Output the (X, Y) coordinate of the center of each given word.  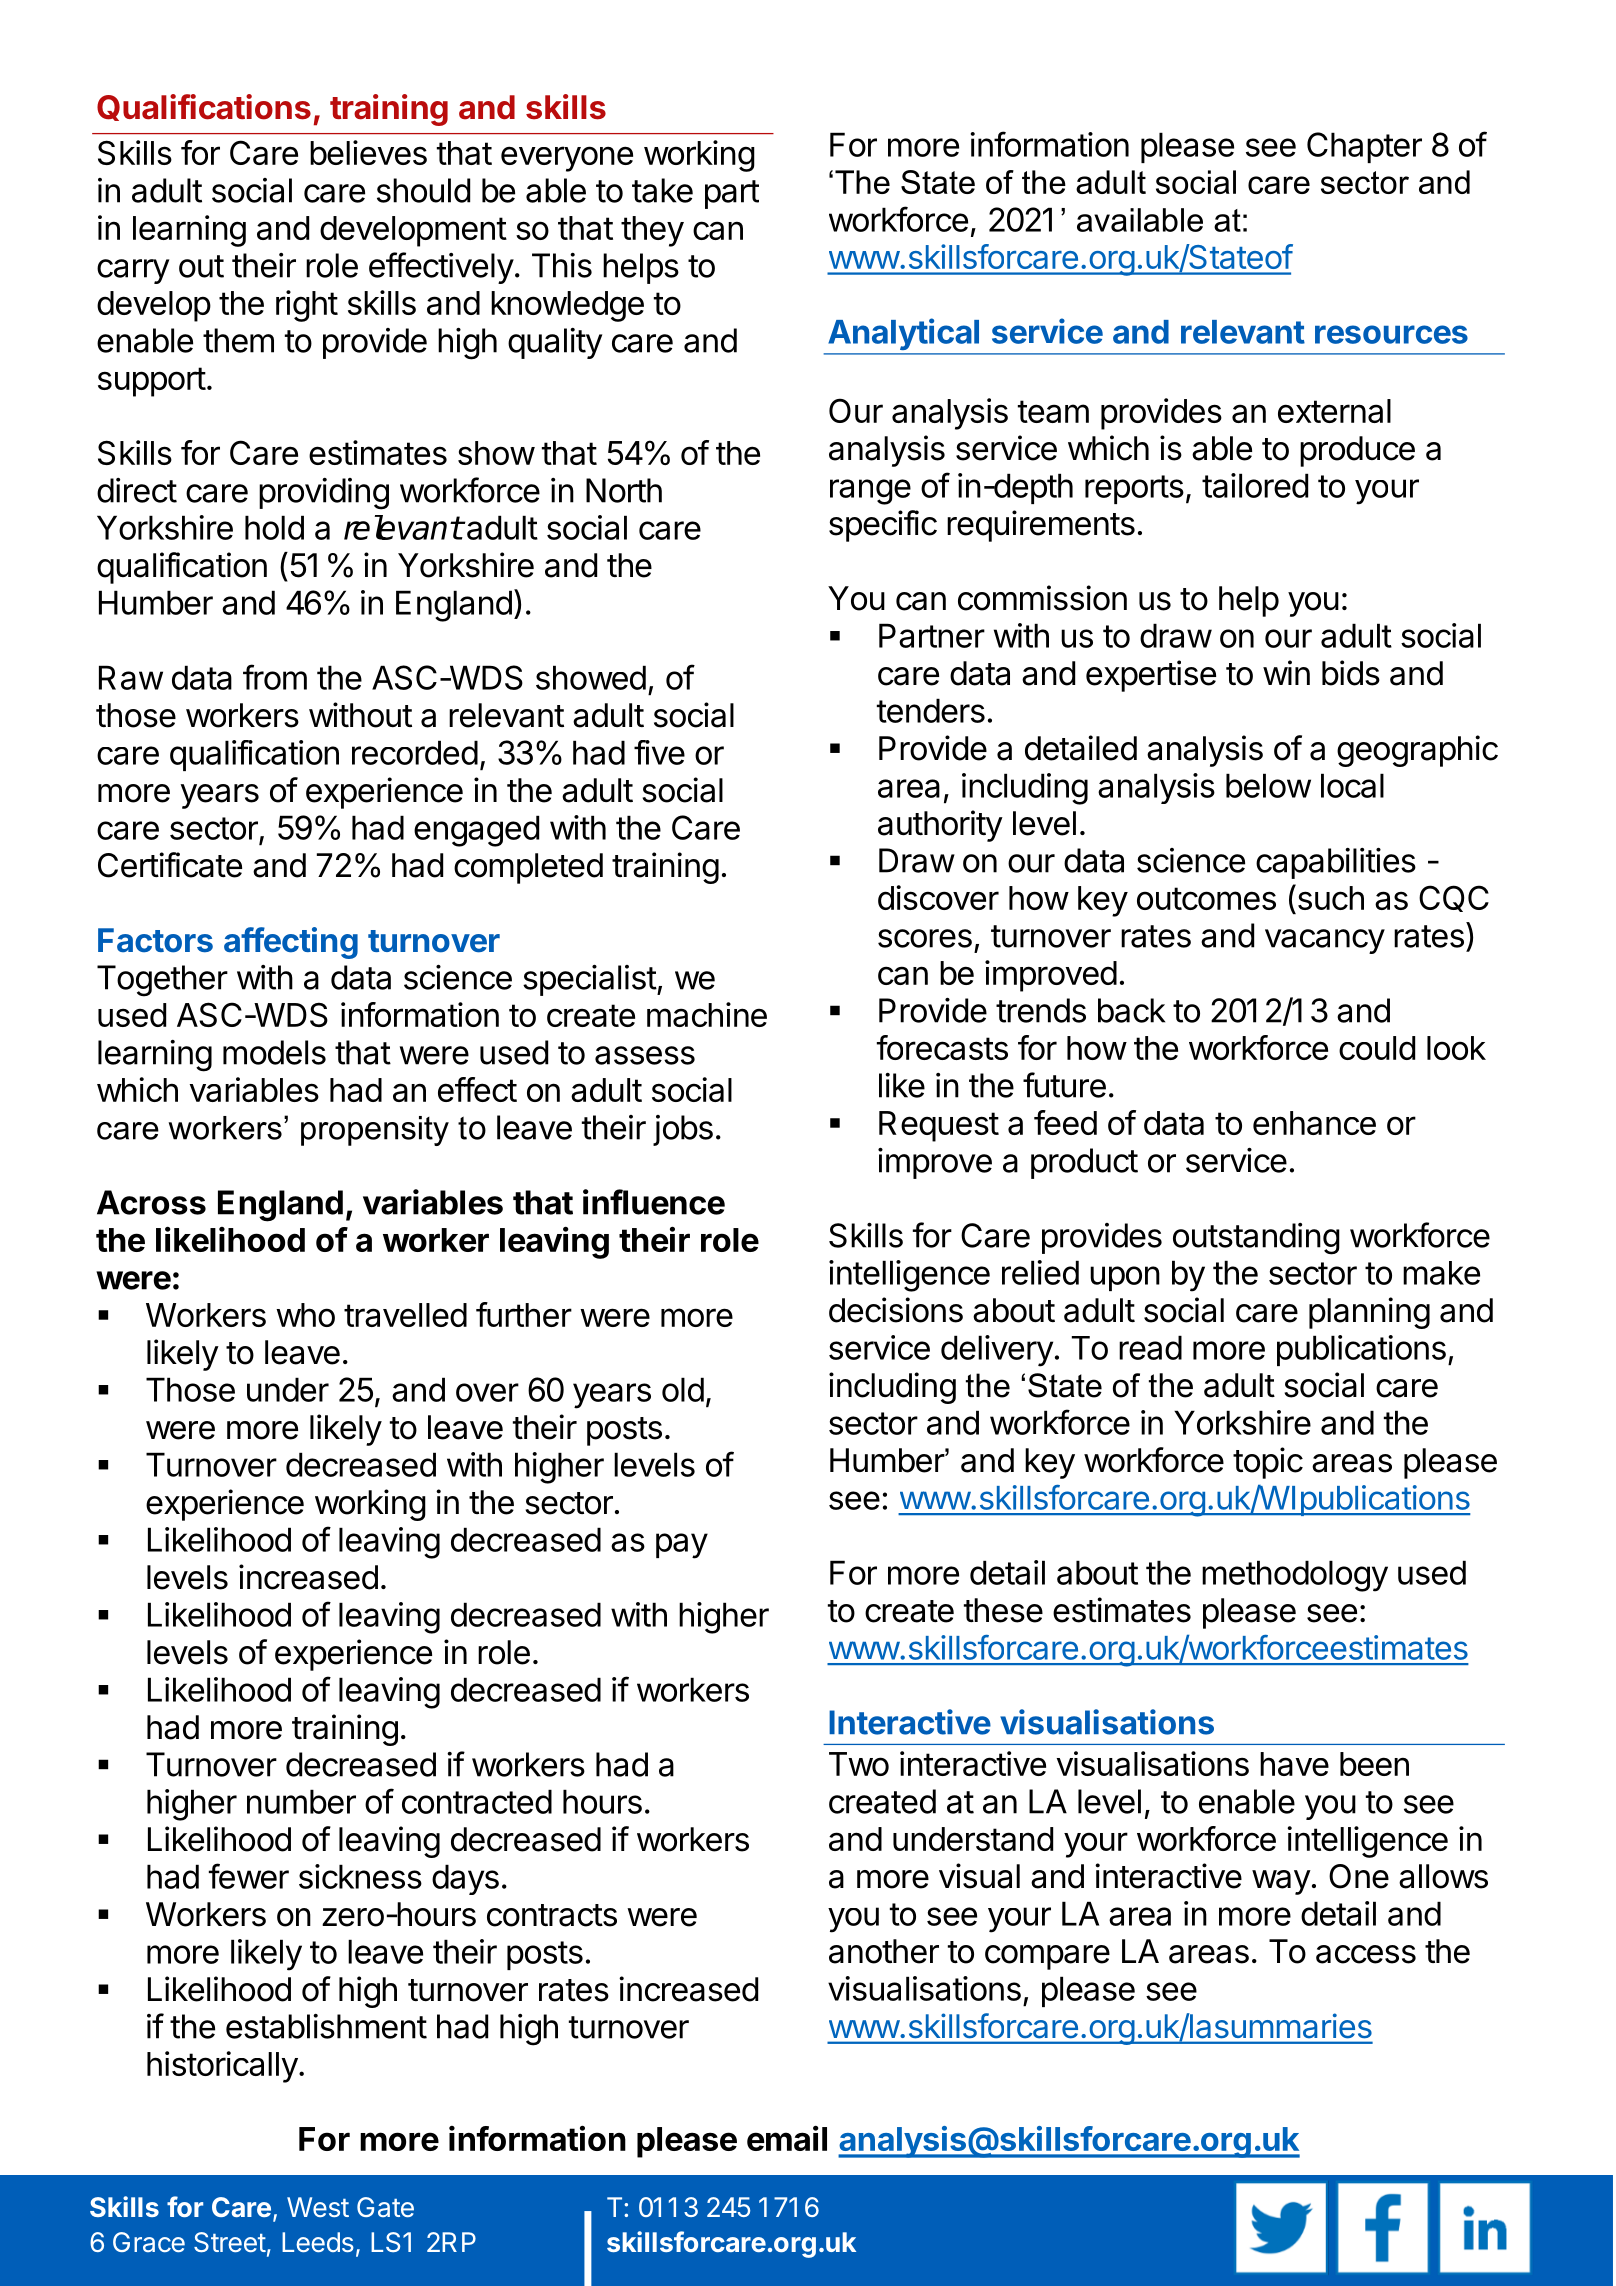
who (305, 1315)
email (787, 2138)
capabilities (1336, 863)
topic (1268, 1463)
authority (940, 826)
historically (222, 2067)
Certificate (170, 865)
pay (682, 1546)
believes (368, 152)
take (662, 190)
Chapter (1364, 147)
